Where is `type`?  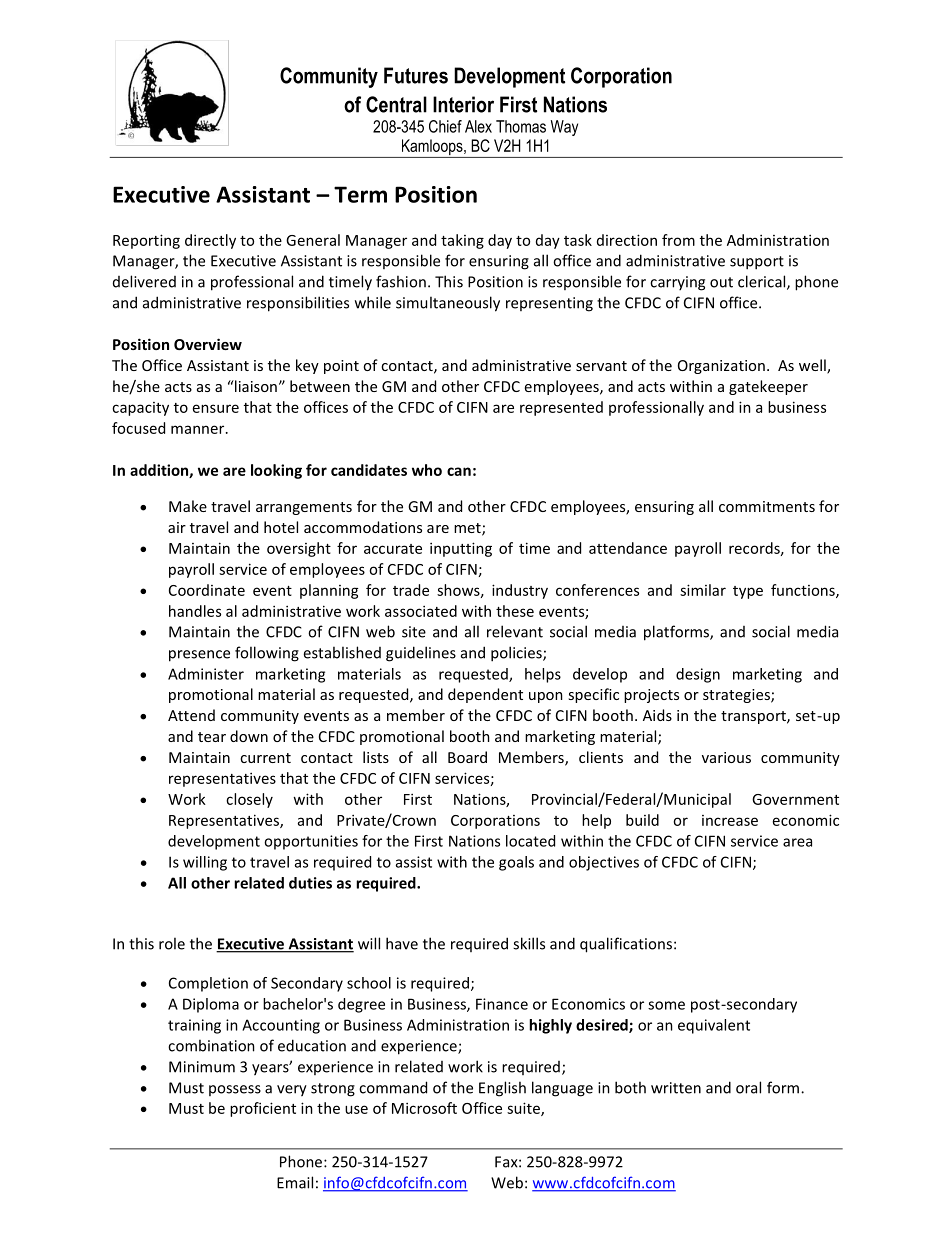
type is located at coordinates (748, 592).
